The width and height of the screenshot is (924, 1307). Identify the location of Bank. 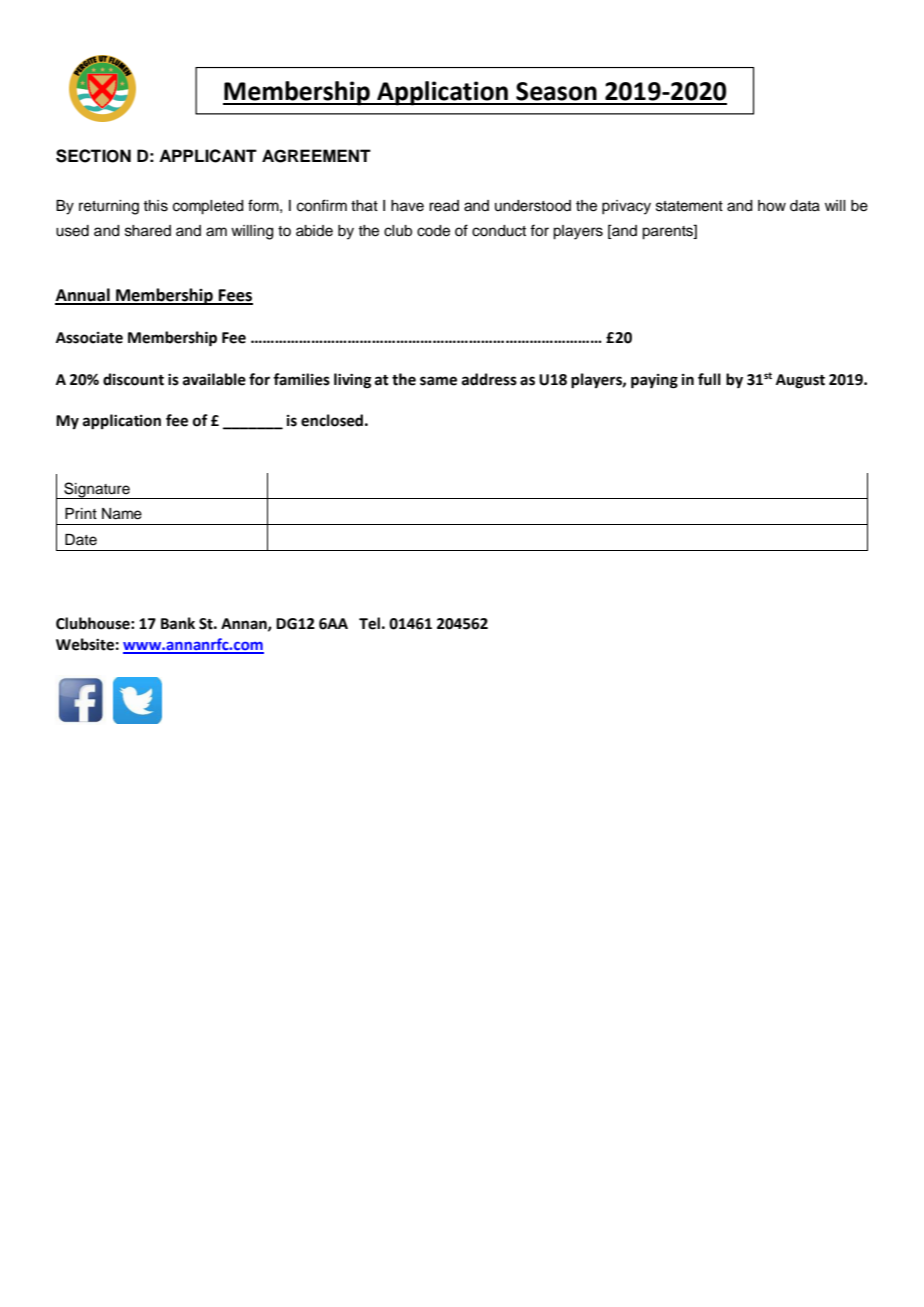
(178, 623).
